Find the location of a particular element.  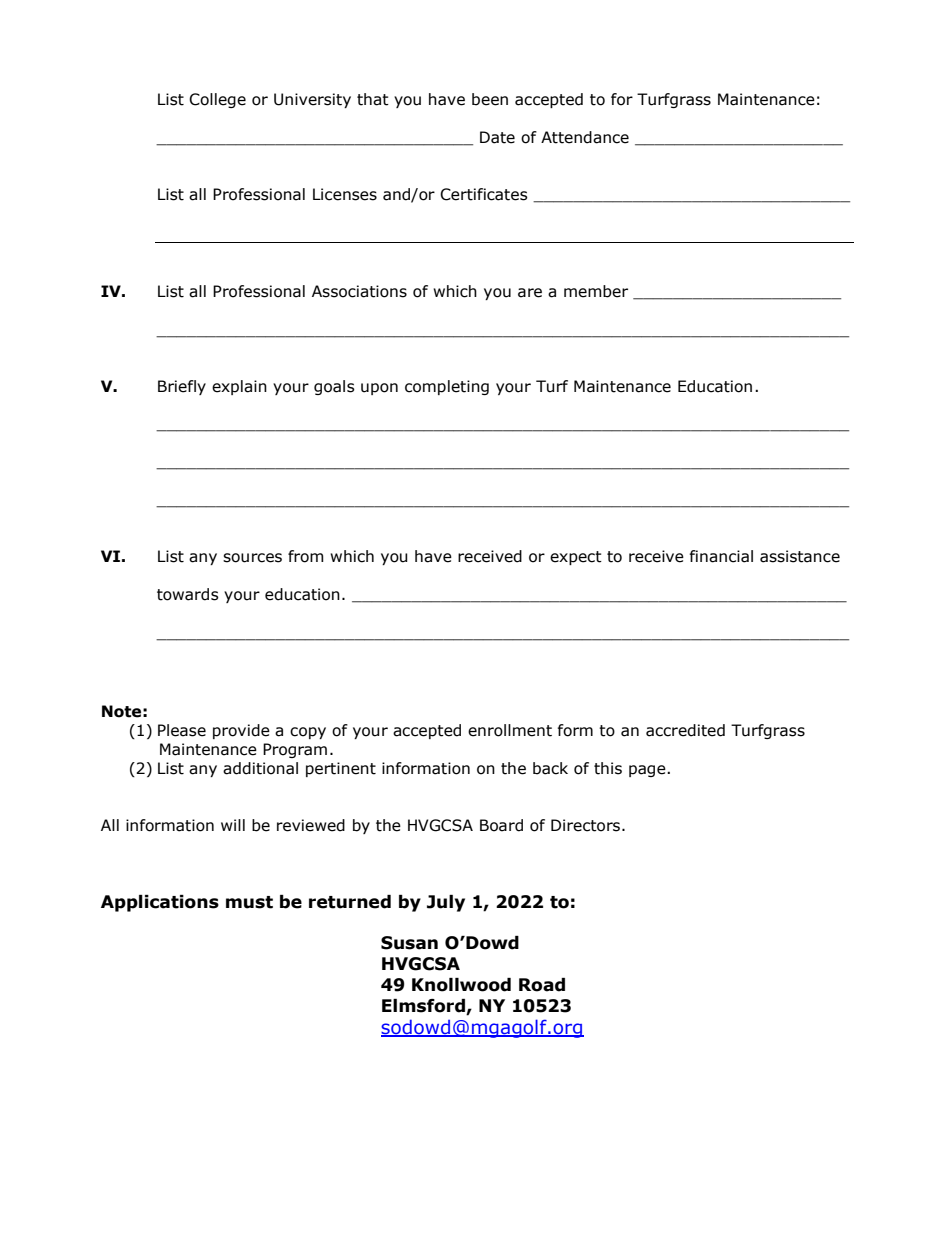

provide is located at coordinates (241, 731).
